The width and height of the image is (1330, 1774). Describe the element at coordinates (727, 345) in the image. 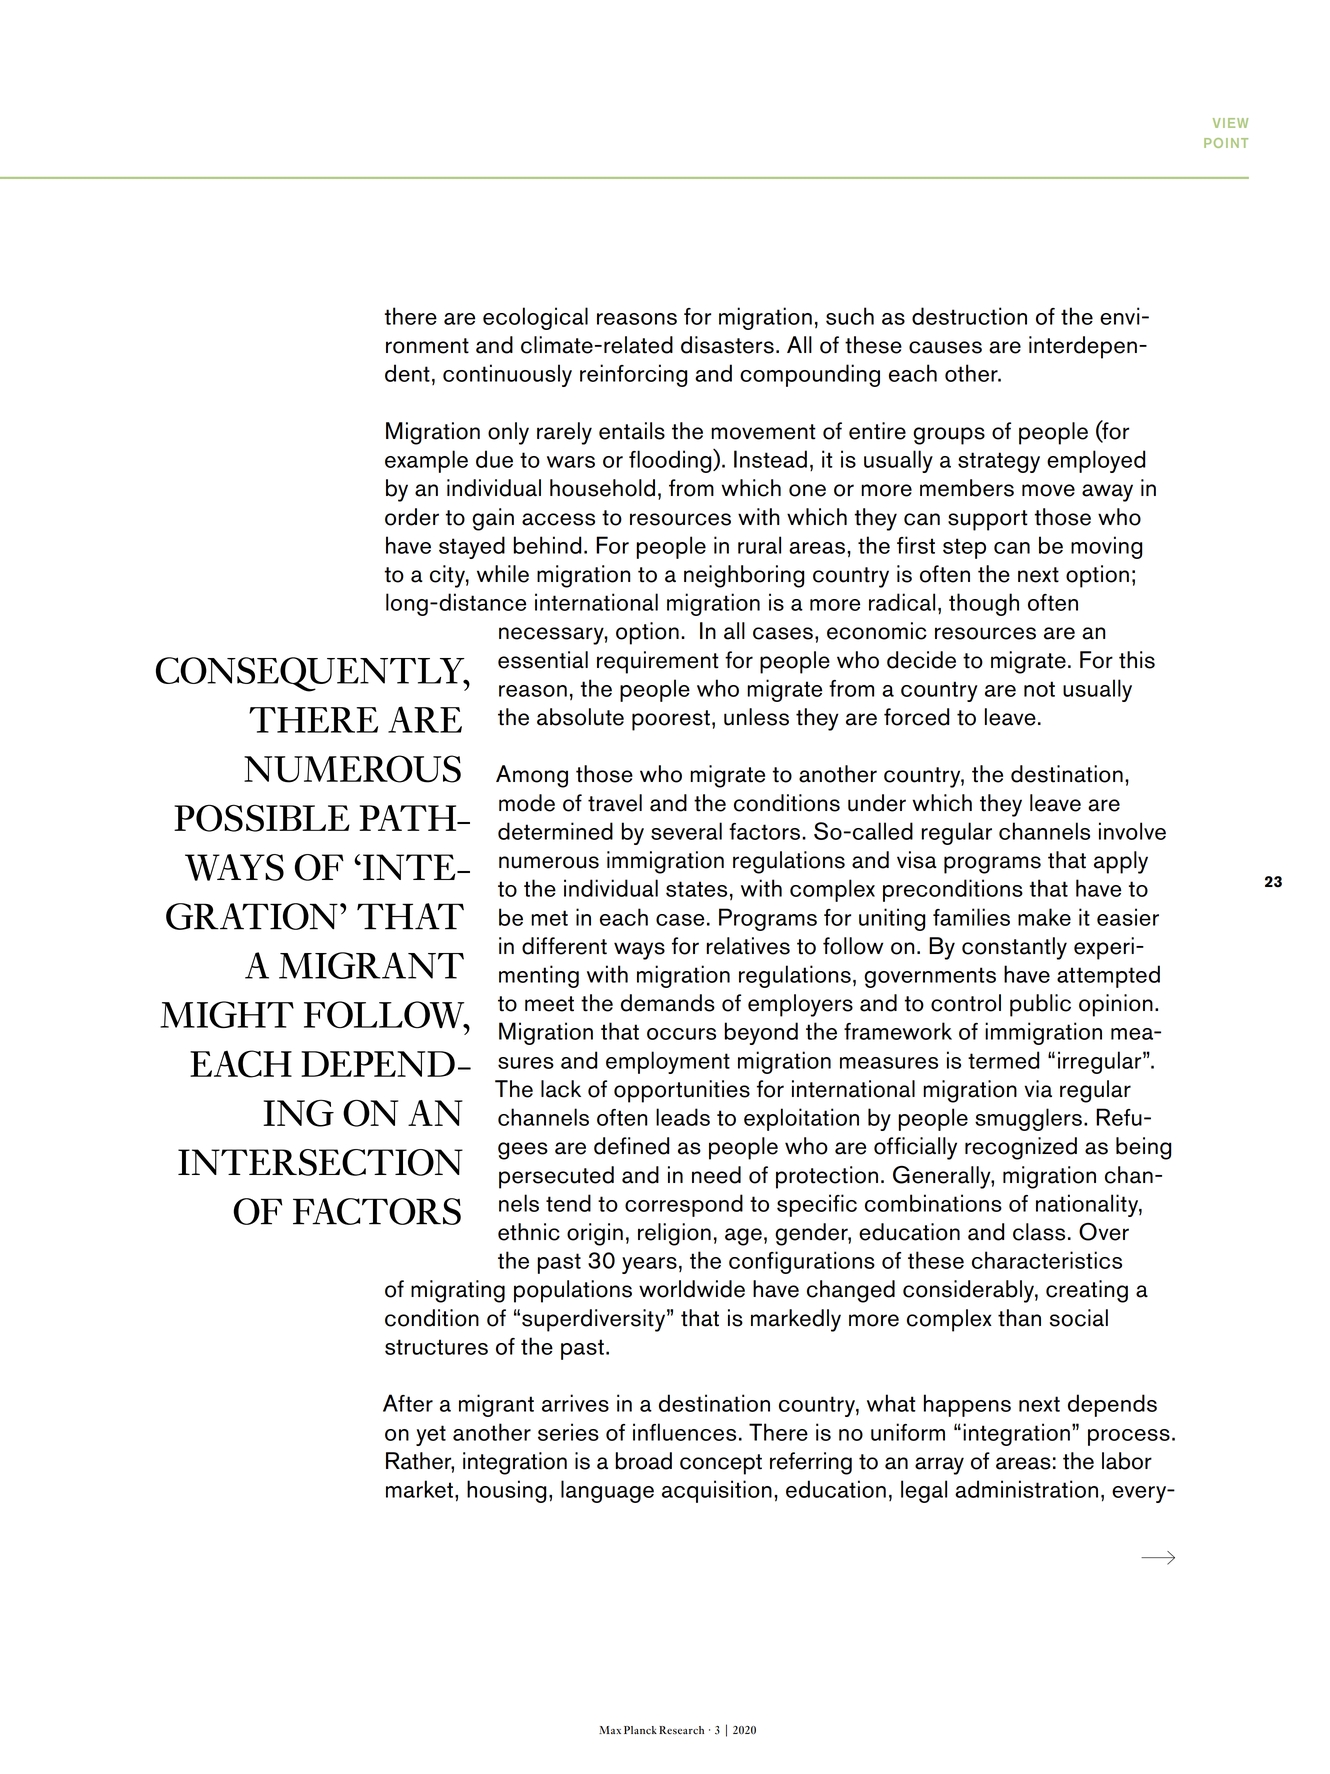

I see `disasters` at that location.
